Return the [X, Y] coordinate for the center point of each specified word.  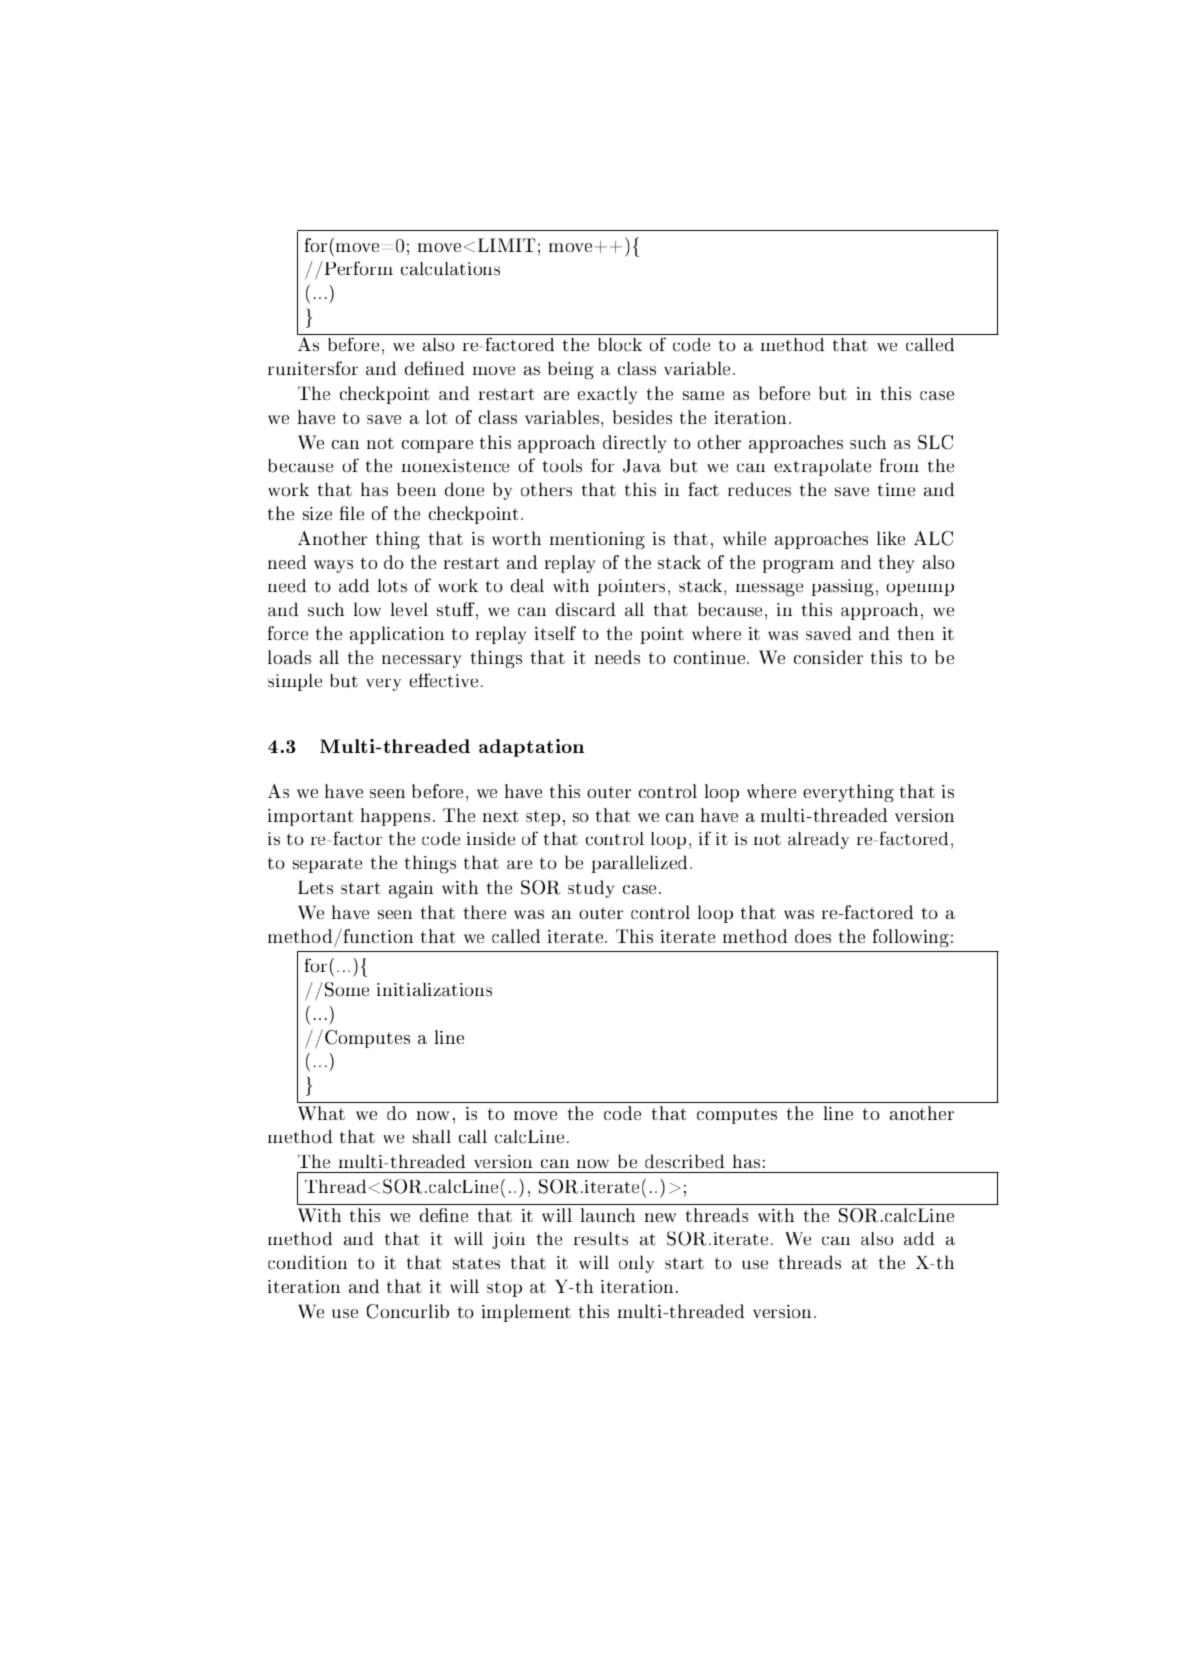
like [891, 538]
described [684, 1161]
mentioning [597, 540]
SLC [935, 442]
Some [347, 989]
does [813, 936]
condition [307, 1262]
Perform [357, 268]
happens [395, 817]
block [620, 345]
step [543, 818]
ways [333, 566]
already [818, 840]
